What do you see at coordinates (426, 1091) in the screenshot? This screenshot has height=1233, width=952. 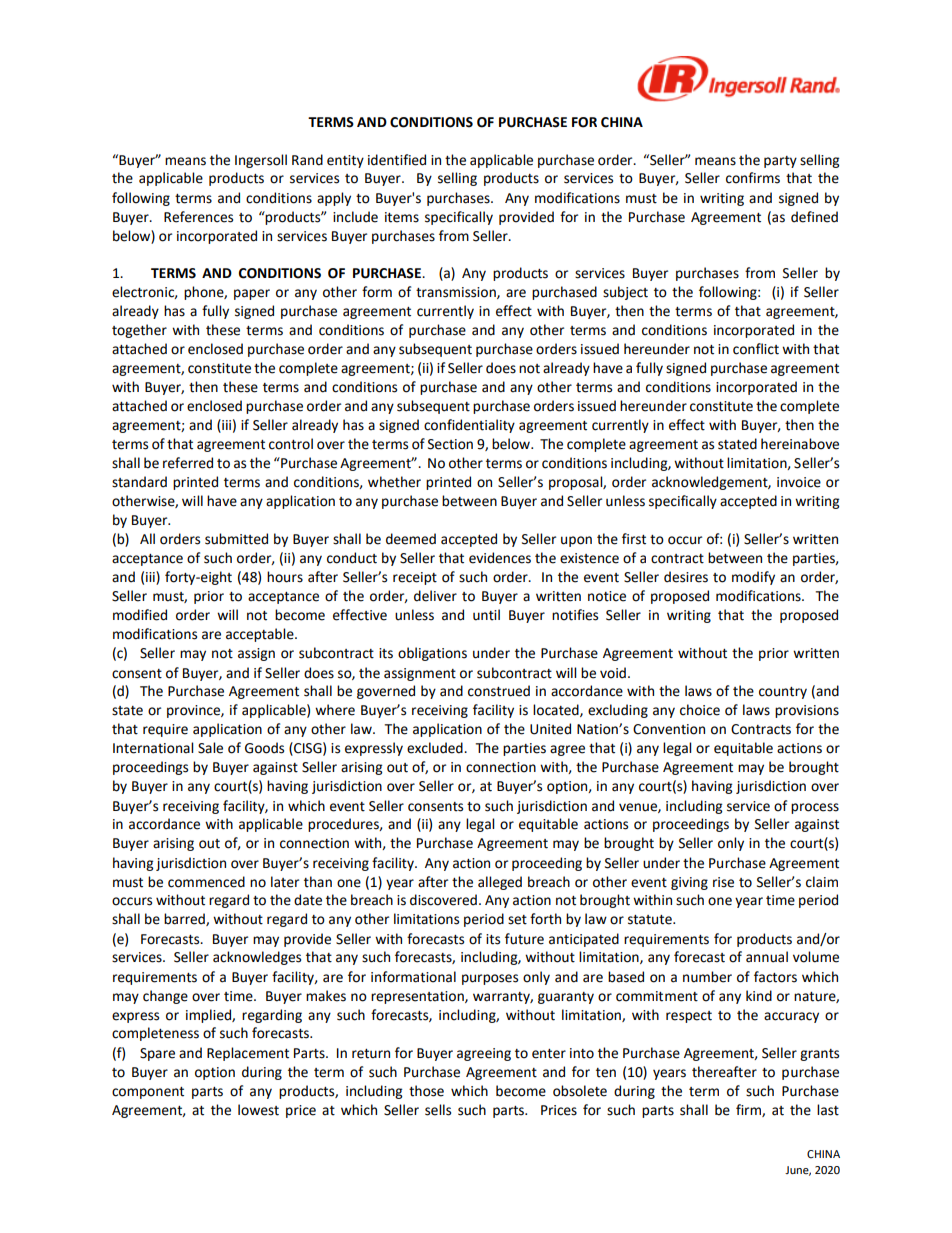 I see `those` at bounding box center [426, 1091].
